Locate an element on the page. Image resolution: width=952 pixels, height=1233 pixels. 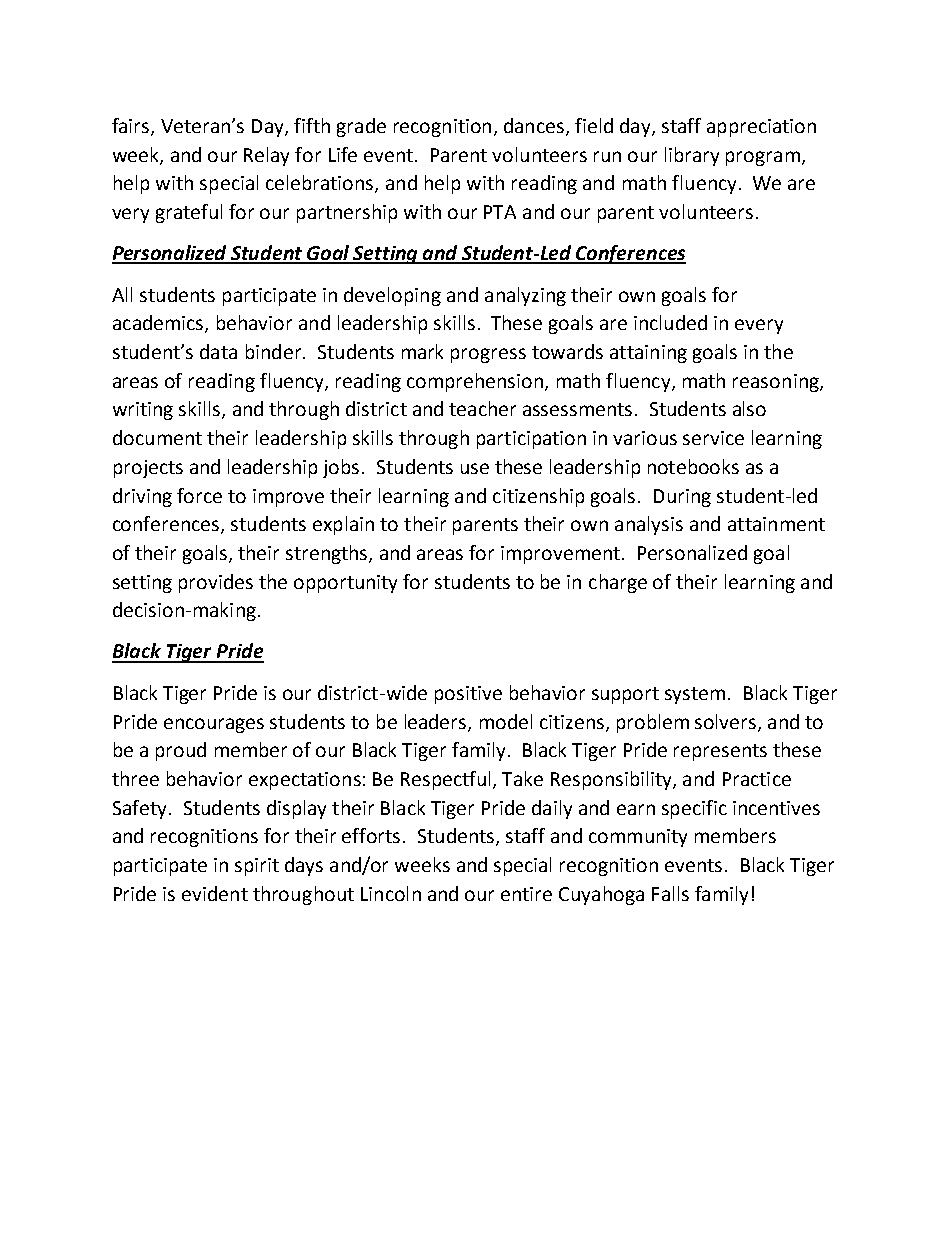
Relay is located at coordinates (266, 156).
